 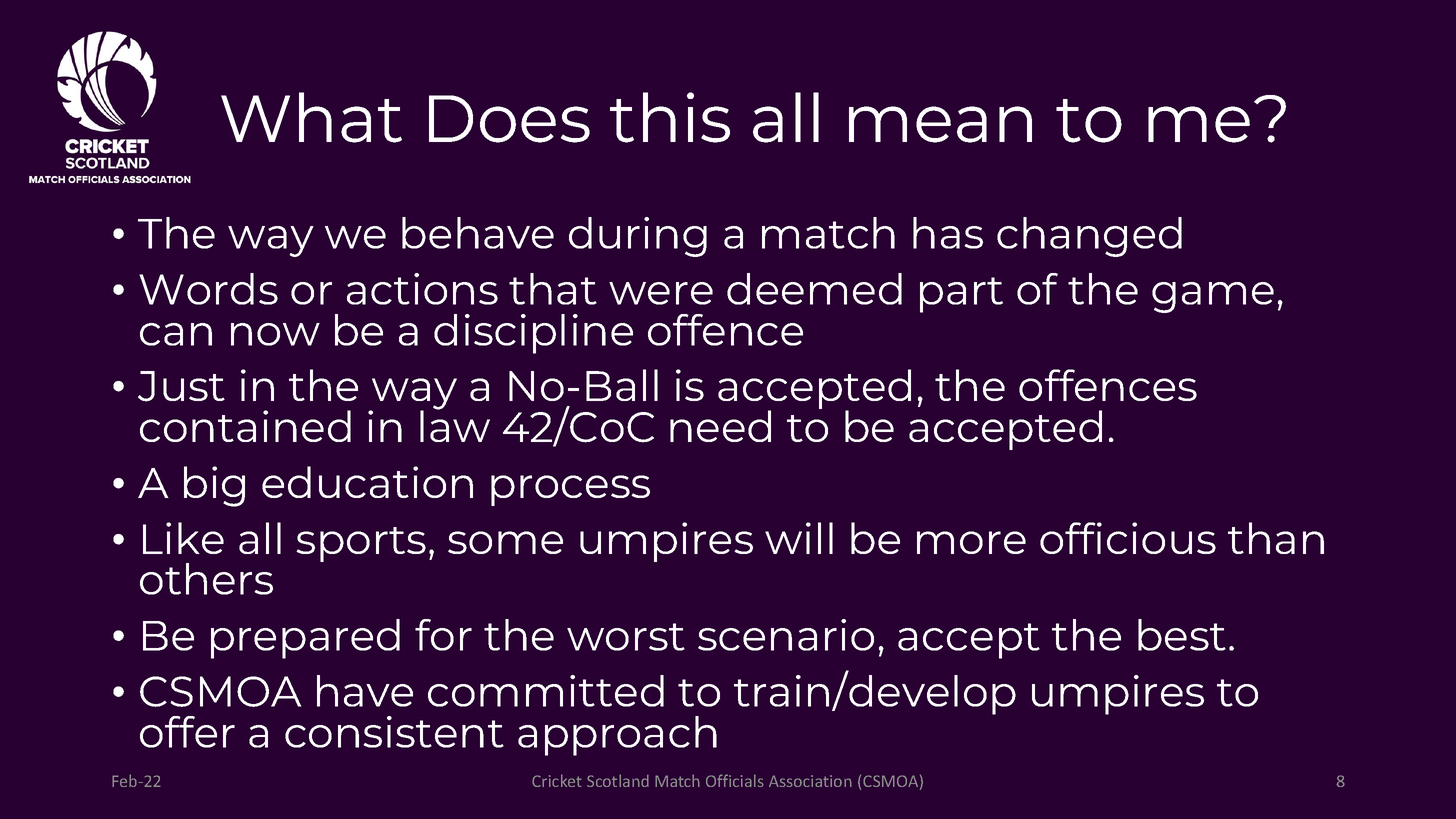 What do you see at coordinates (735, 780) in the screenshot?
I see `Officials` at bounding box center [735, 780].
